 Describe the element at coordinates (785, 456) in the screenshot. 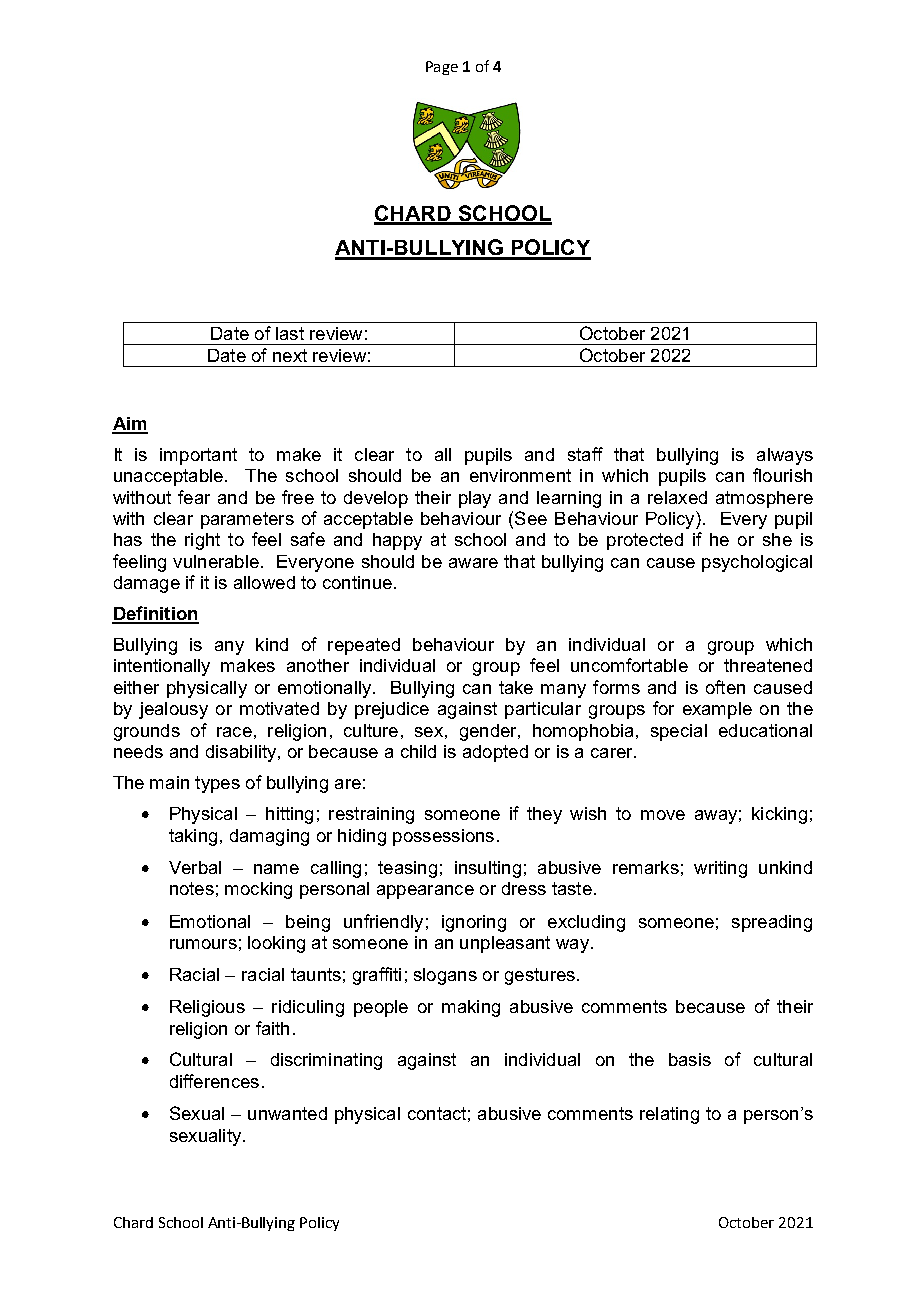

I see `always` at that location.
